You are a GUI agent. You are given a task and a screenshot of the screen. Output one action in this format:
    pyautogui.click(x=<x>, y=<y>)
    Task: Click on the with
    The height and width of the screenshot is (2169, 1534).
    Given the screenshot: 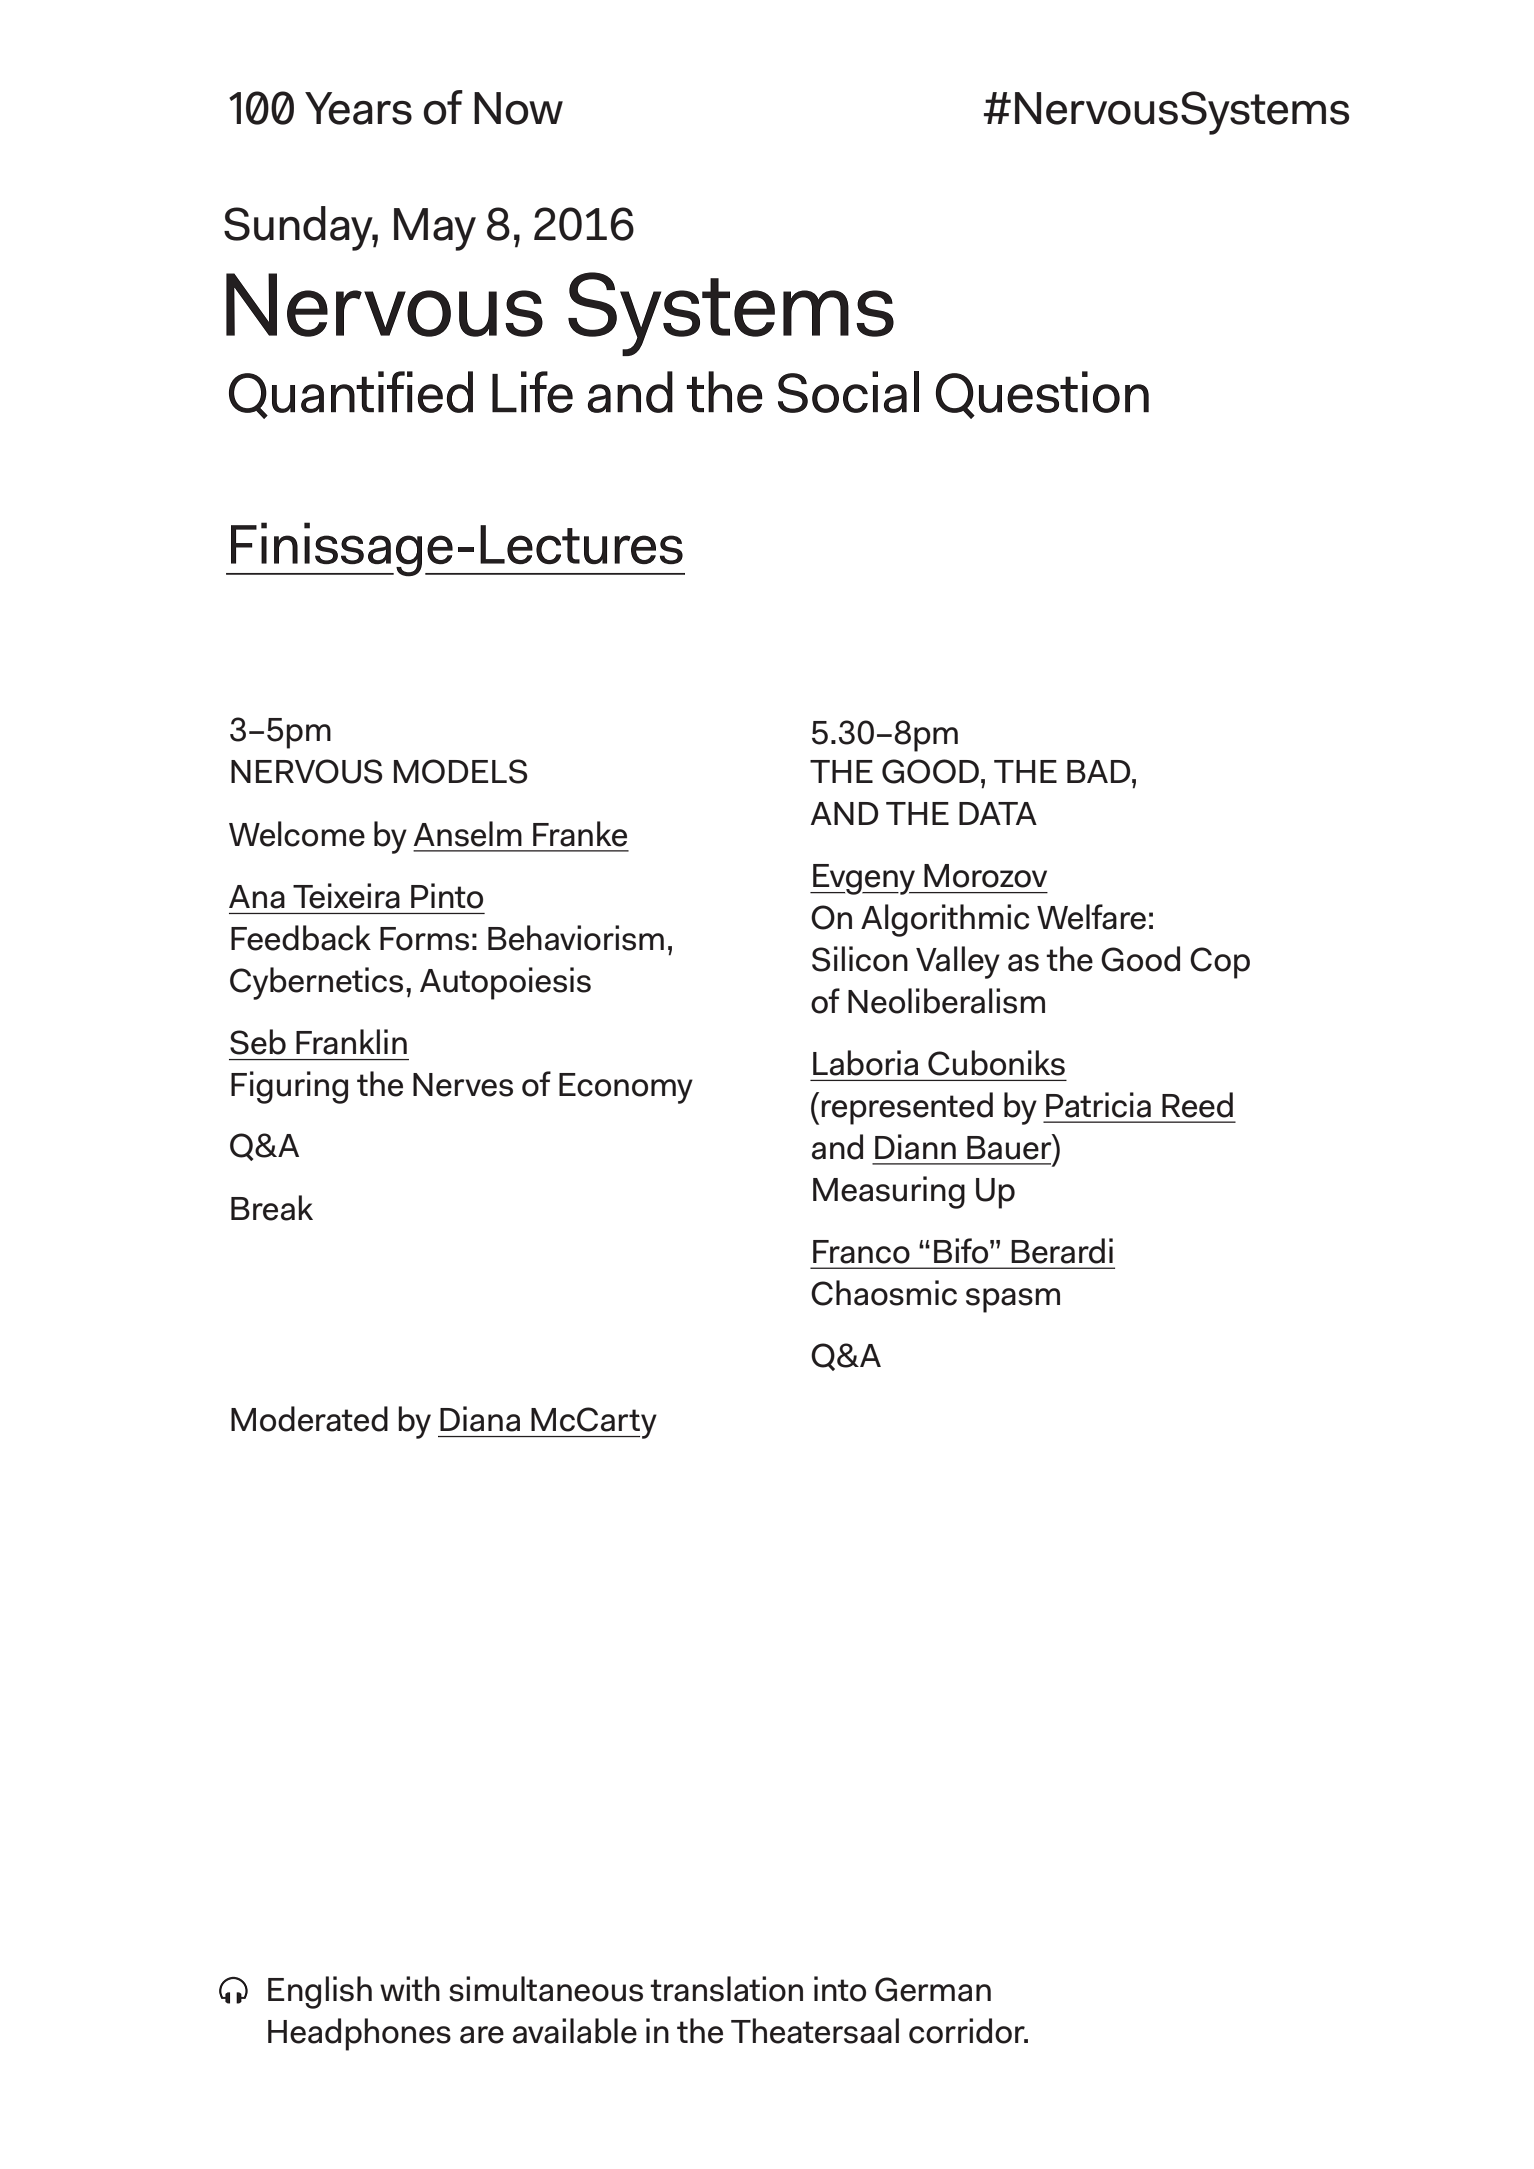 What is the action you would take?
    pyautogui.click(x=410, y=1988)
